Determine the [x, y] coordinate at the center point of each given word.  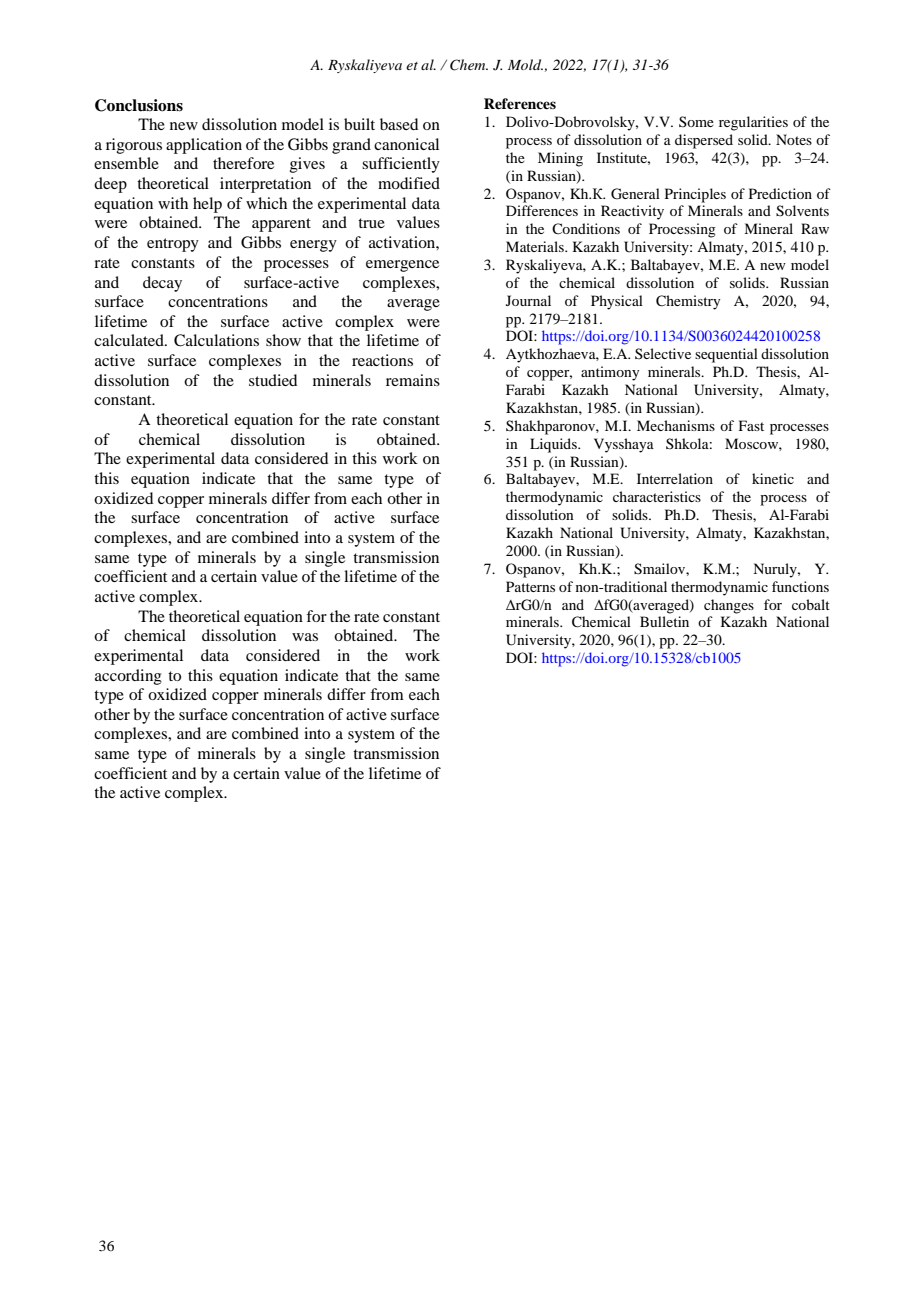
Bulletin [664, 621]
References [520, 103]
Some [696, 121]
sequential [726, 355]
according [128, 677]
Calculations [216, 340]
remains [413, 380]
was [305, 637]
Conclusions [139, 105]
